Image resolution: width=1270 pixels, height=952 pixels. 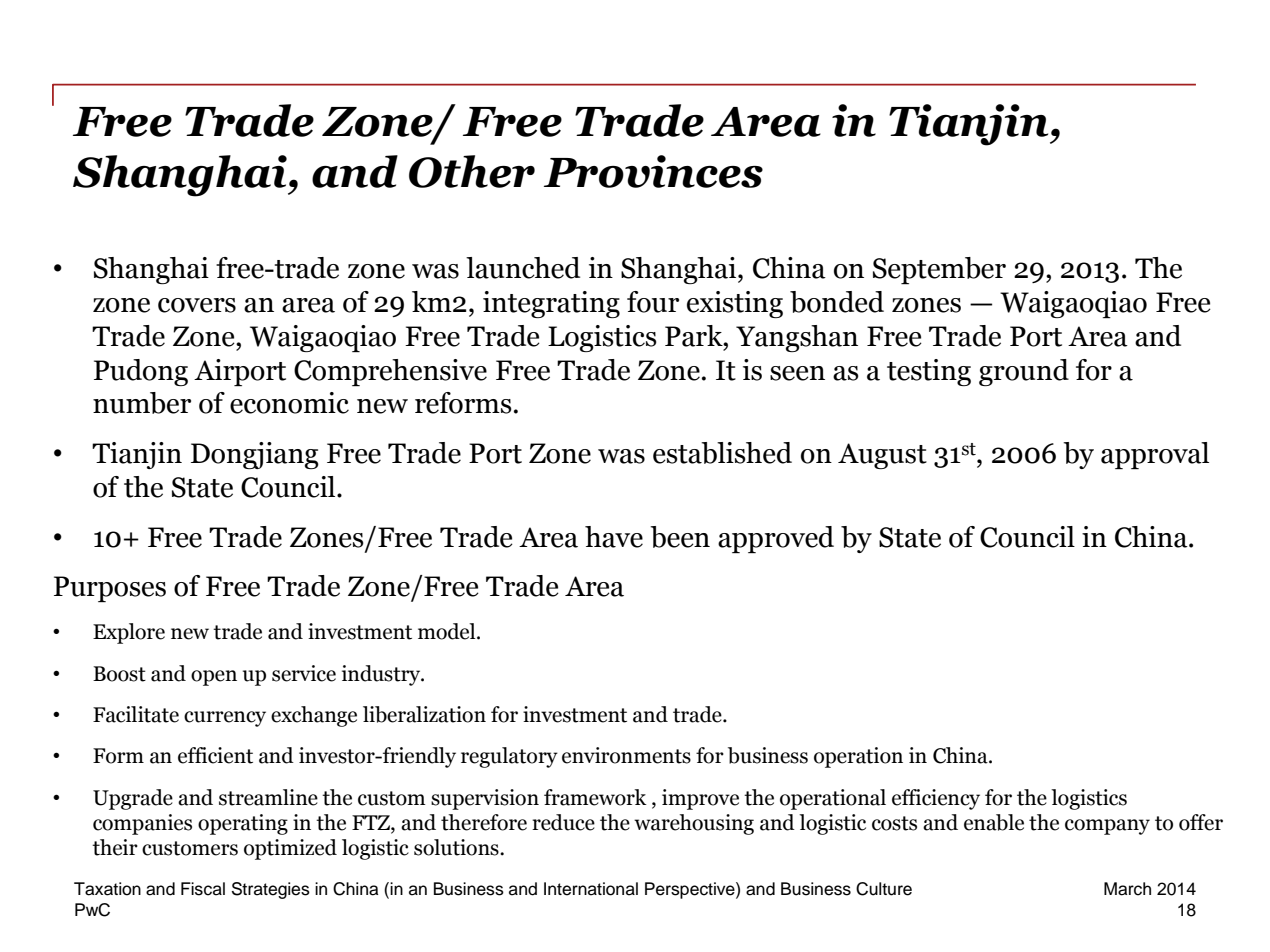 What do you see at coordinates (203, 889) in the image?
I see `Fiscal` at bounding box center [203, 889].
